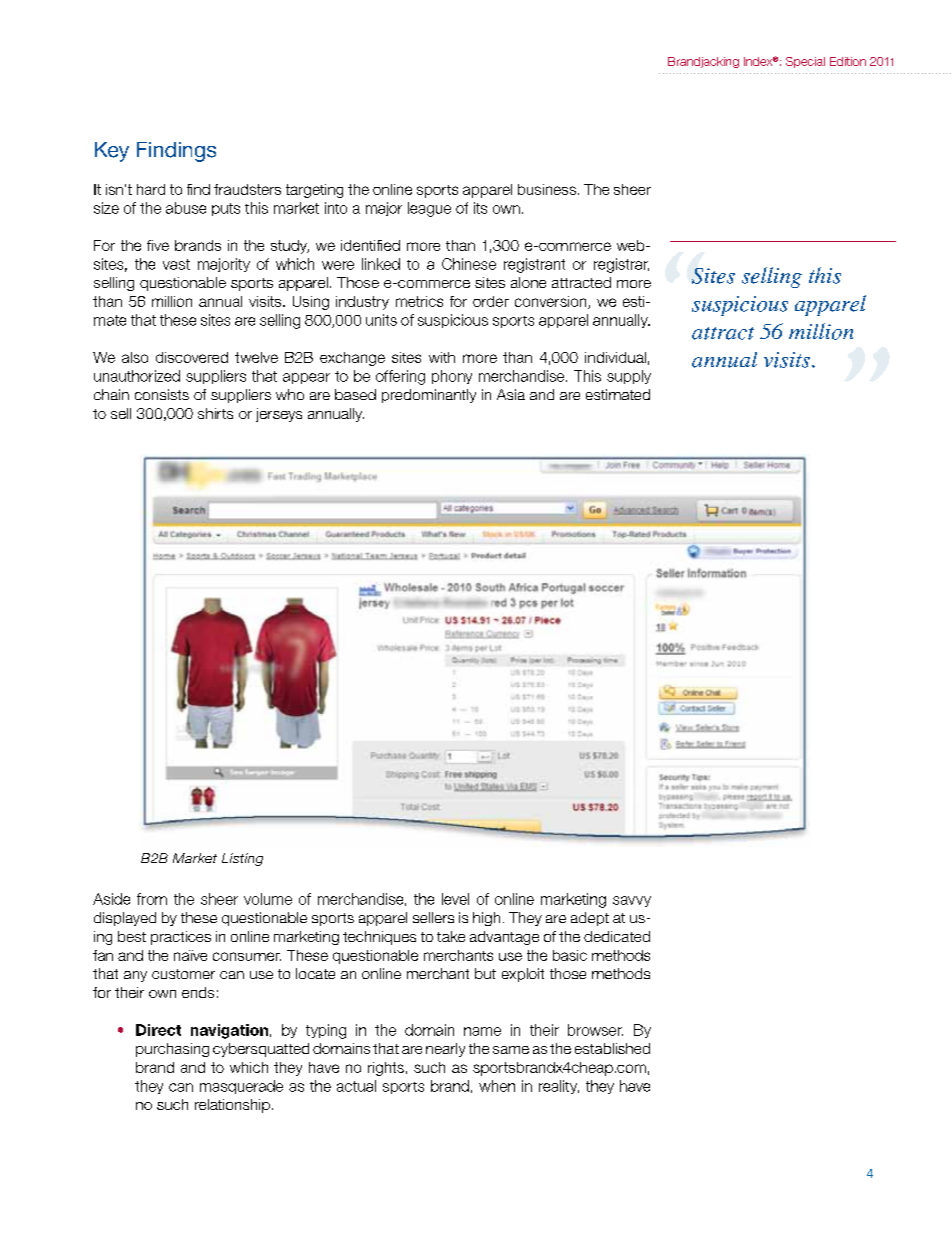  Describe the element at coordinates (172, 1050) in the screenshot. I see `purchasing` at that location.
